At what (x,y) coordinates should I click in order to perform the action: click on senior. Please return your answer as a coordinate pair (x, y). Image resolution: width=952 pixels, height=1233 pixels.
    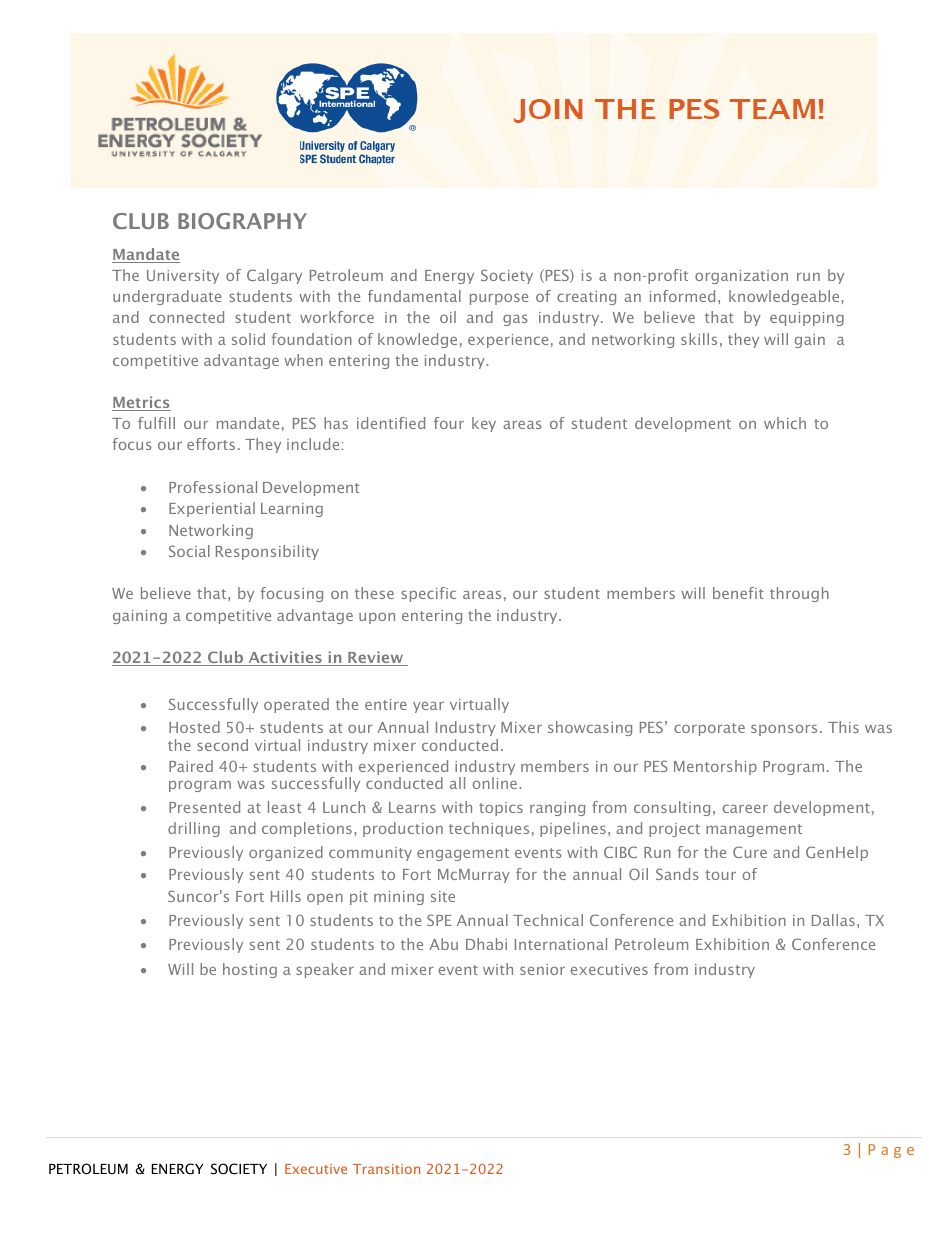
    Looking at the image, I should click on (542, 969).
